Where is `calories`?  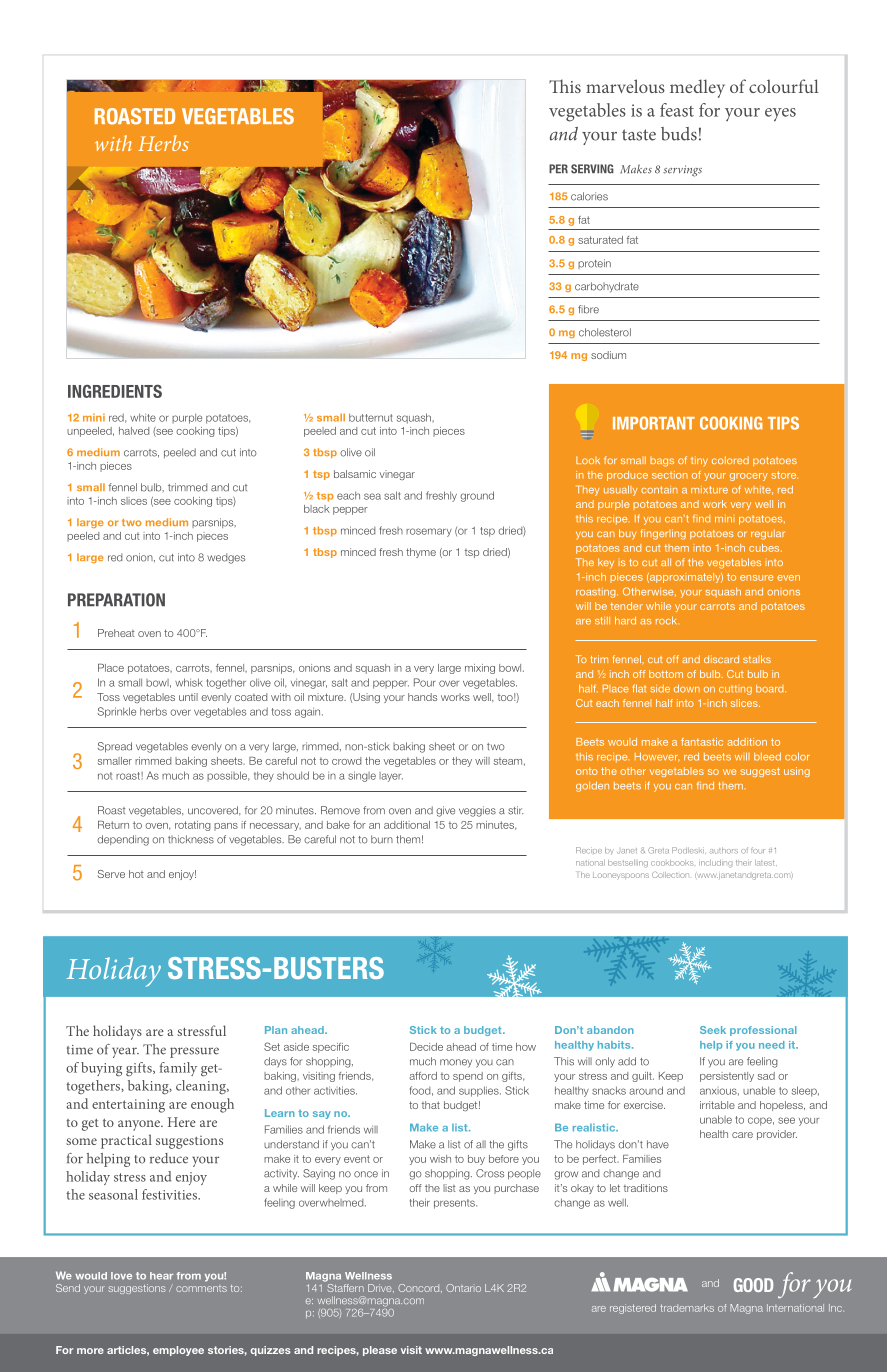
calories is located at coordinates (589, 196).
